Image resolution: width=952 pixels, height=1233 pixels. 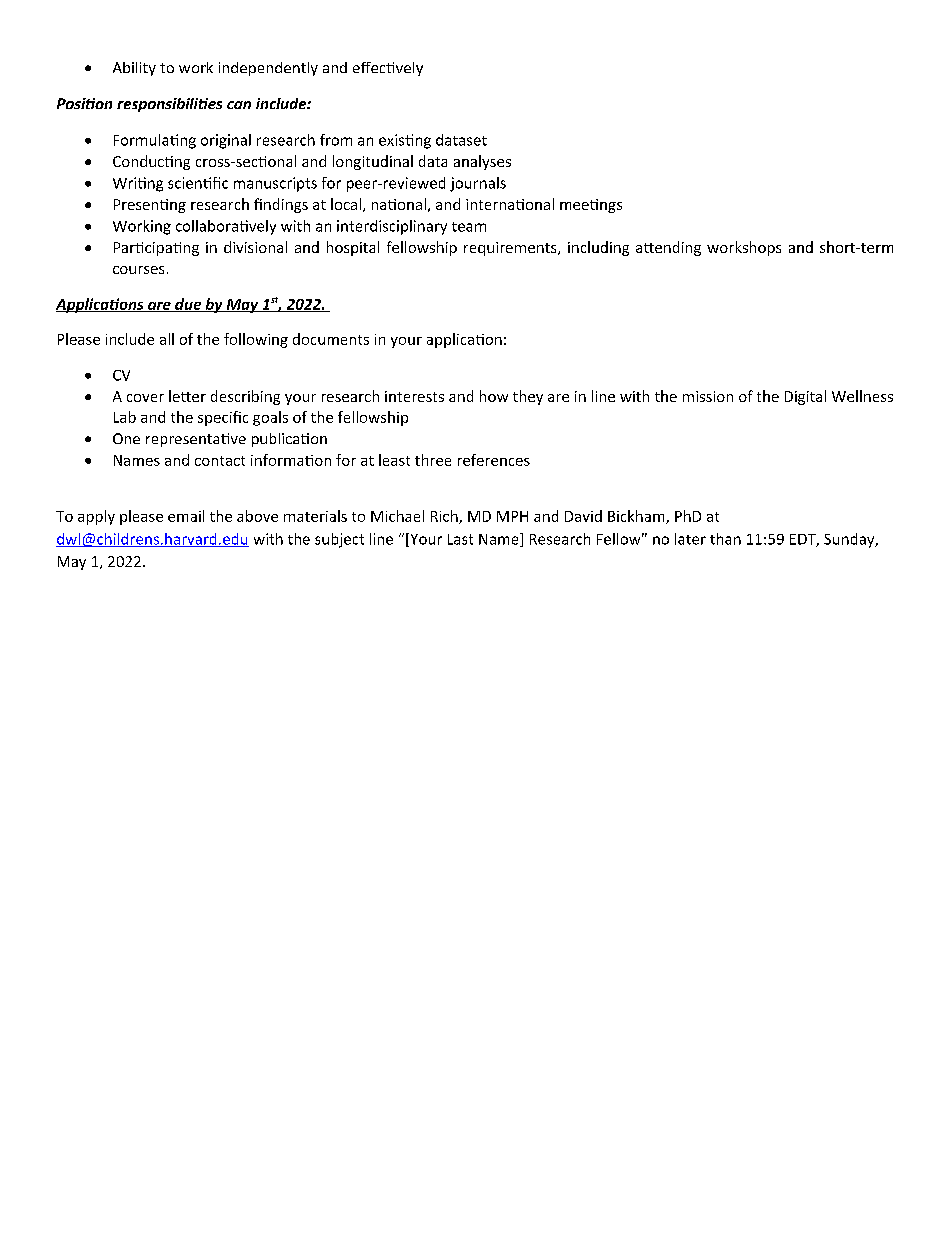 I want to click on how, so click(x=494, y=396).
